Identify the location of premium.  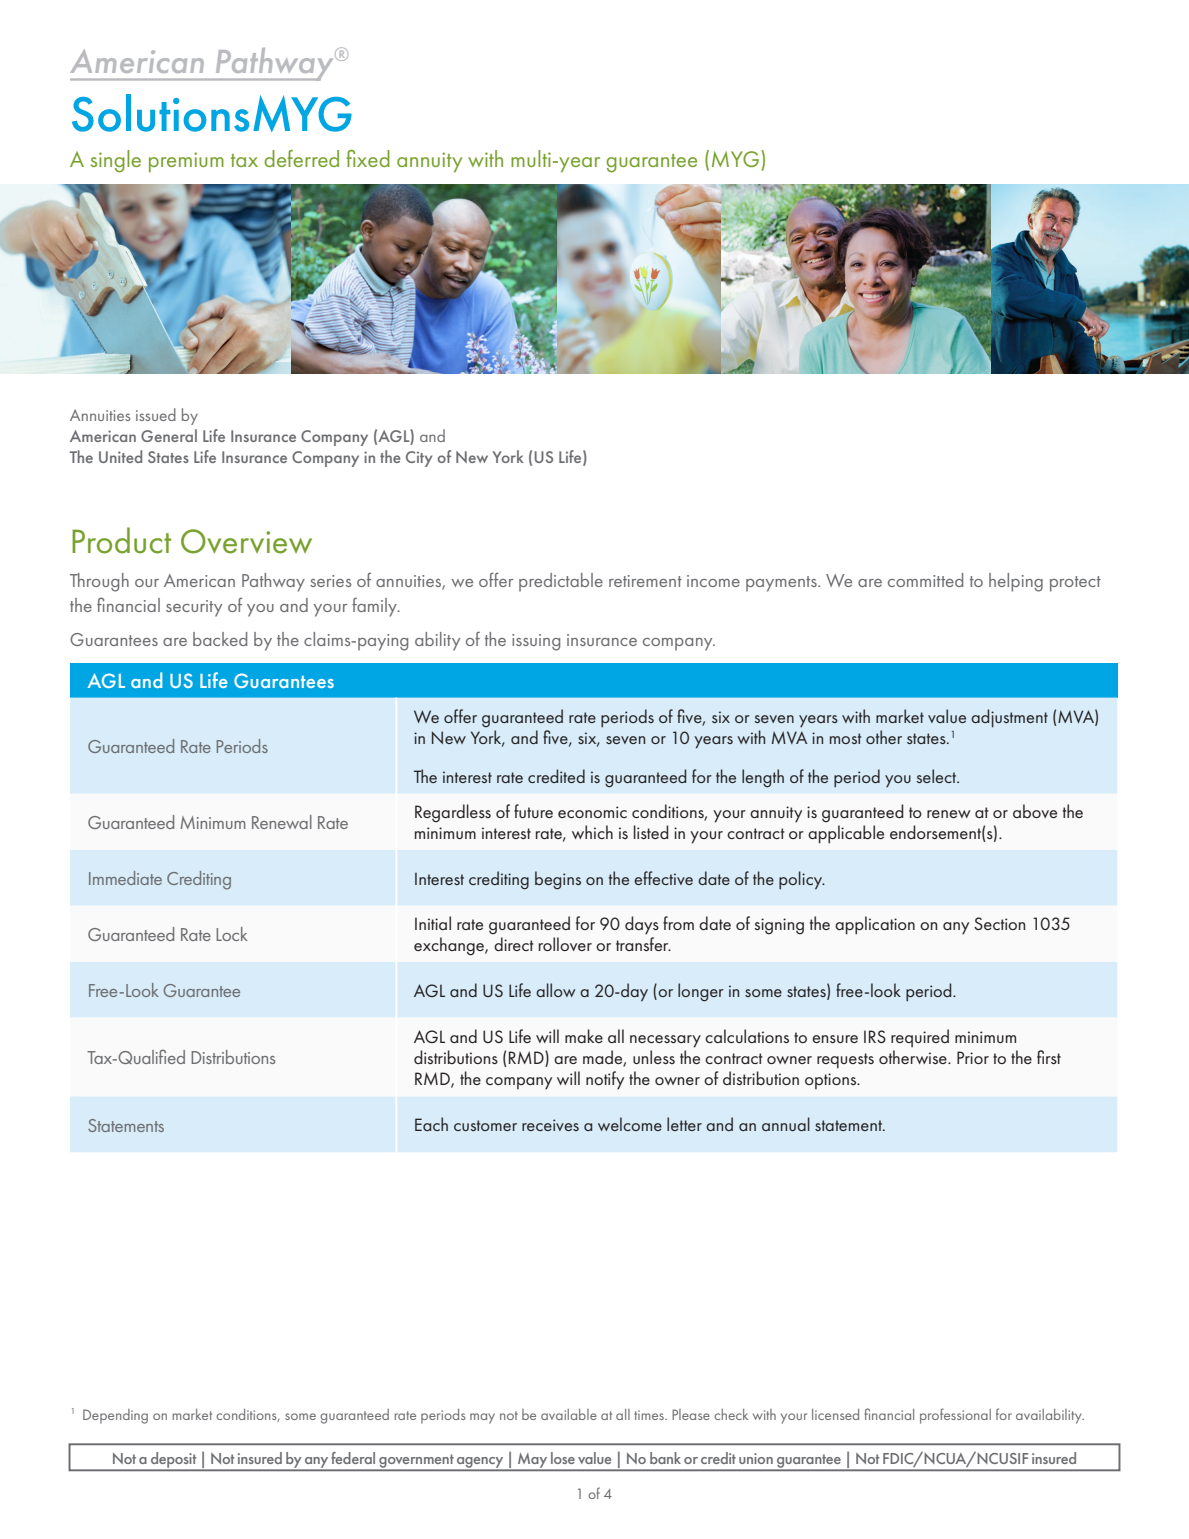
(186, 162).
